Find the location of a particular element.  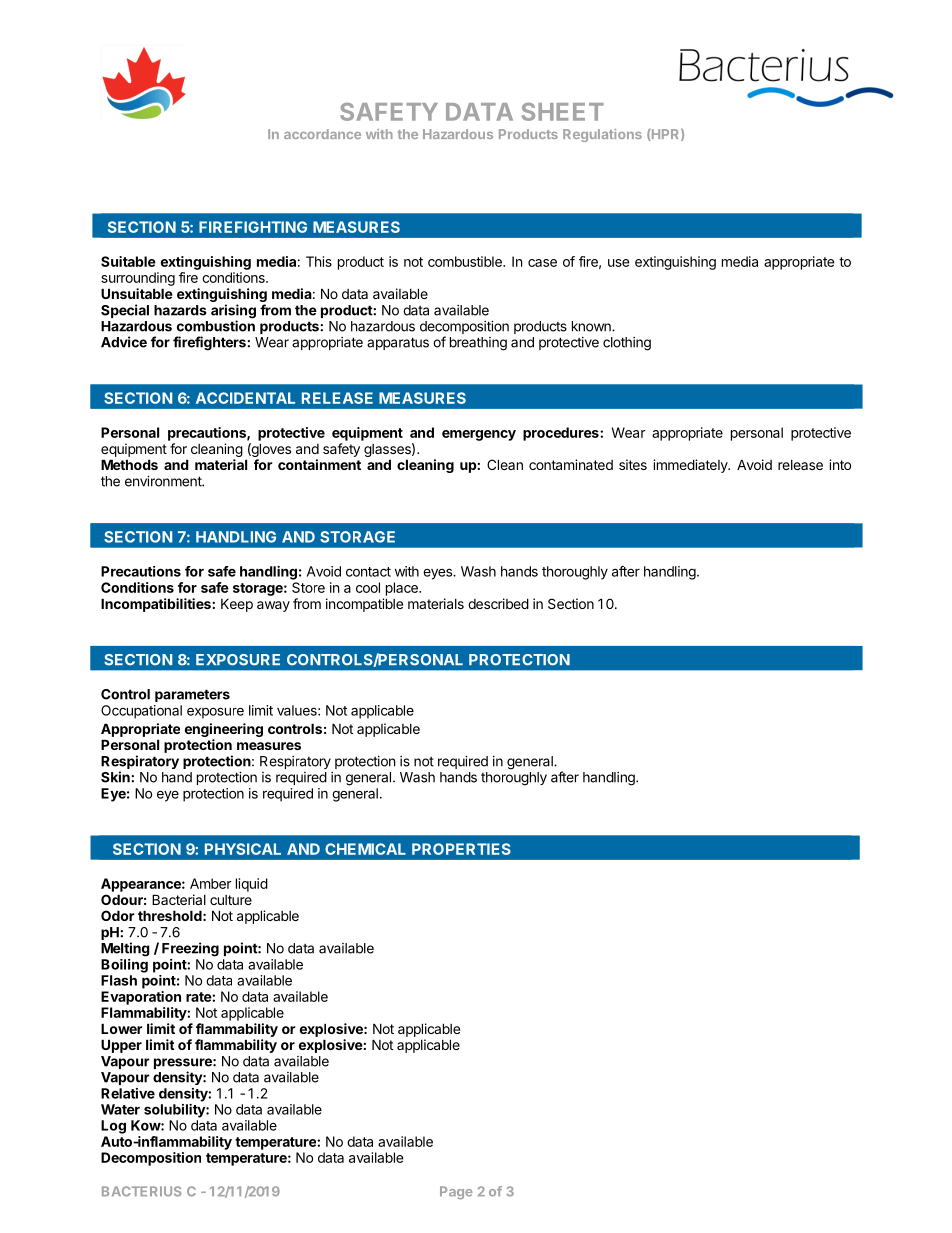

PROPERTIES is located at coordinates (461, 849).
